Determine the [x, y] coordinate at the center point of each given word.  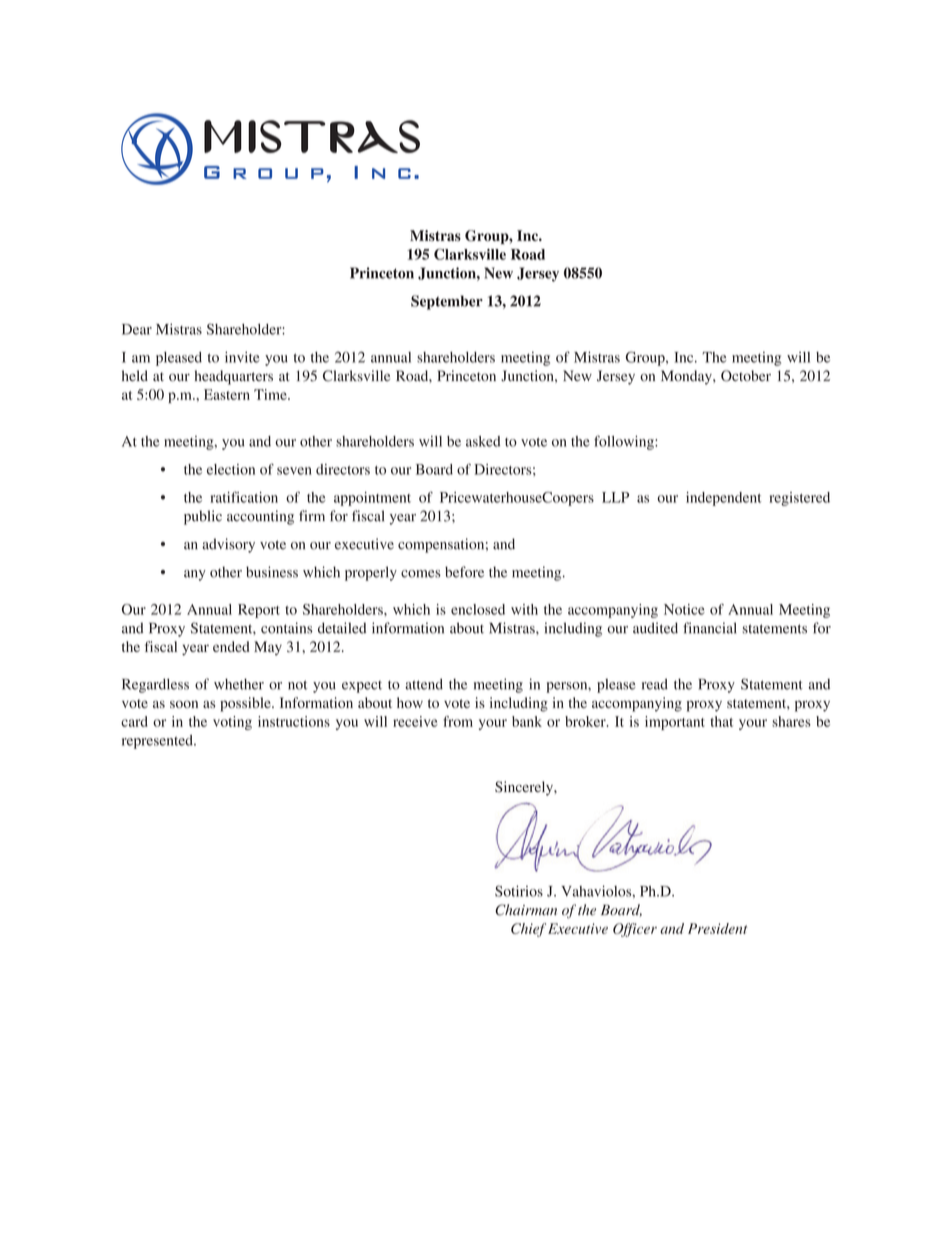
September [447, 302]
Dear [137, 329]
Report [259, 611]
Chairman [526, 910]
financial [709, 628]
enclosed [478, 609]
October [746, 376]
